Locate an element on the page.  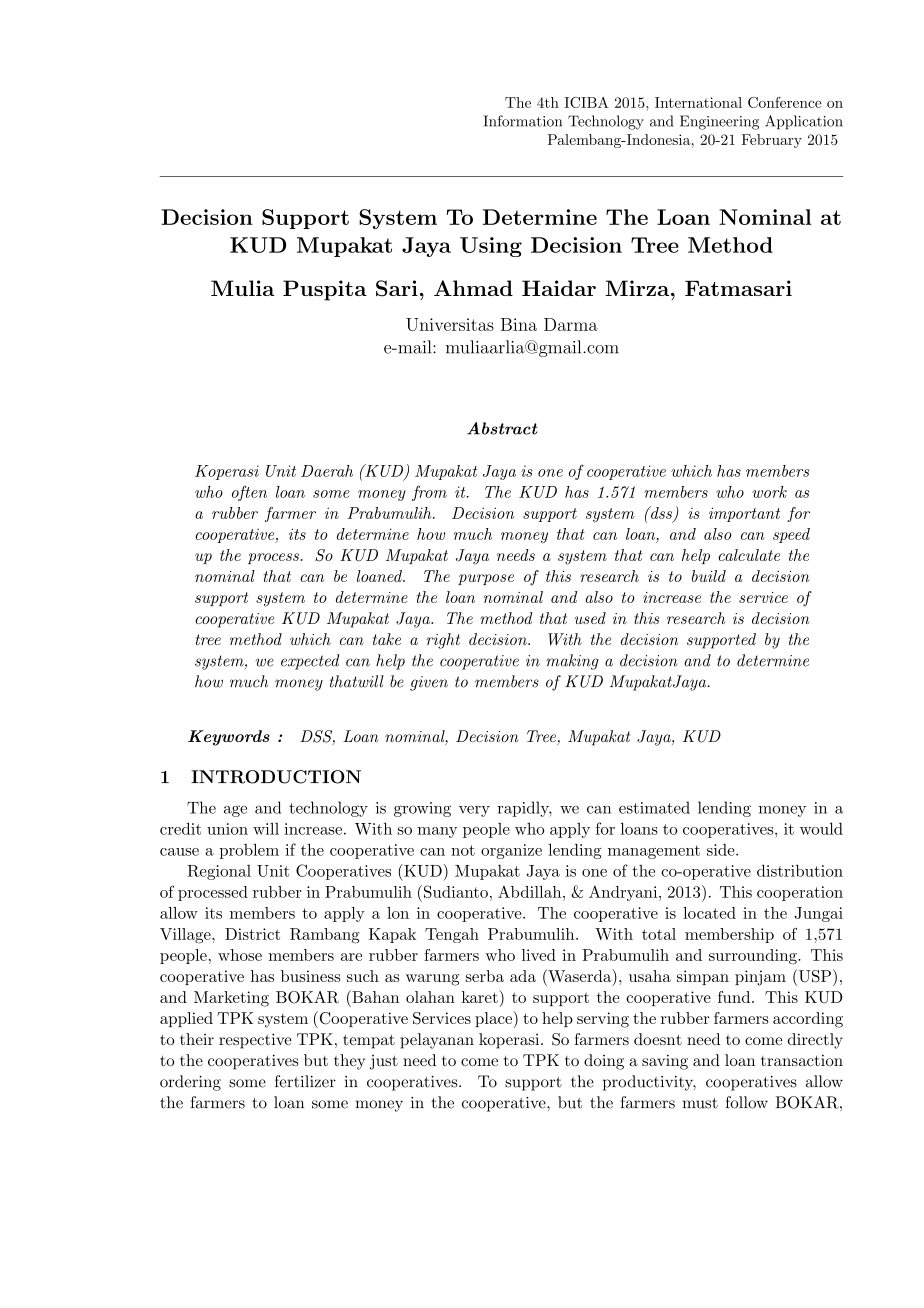
Information is located at coordinates (523, 121).
